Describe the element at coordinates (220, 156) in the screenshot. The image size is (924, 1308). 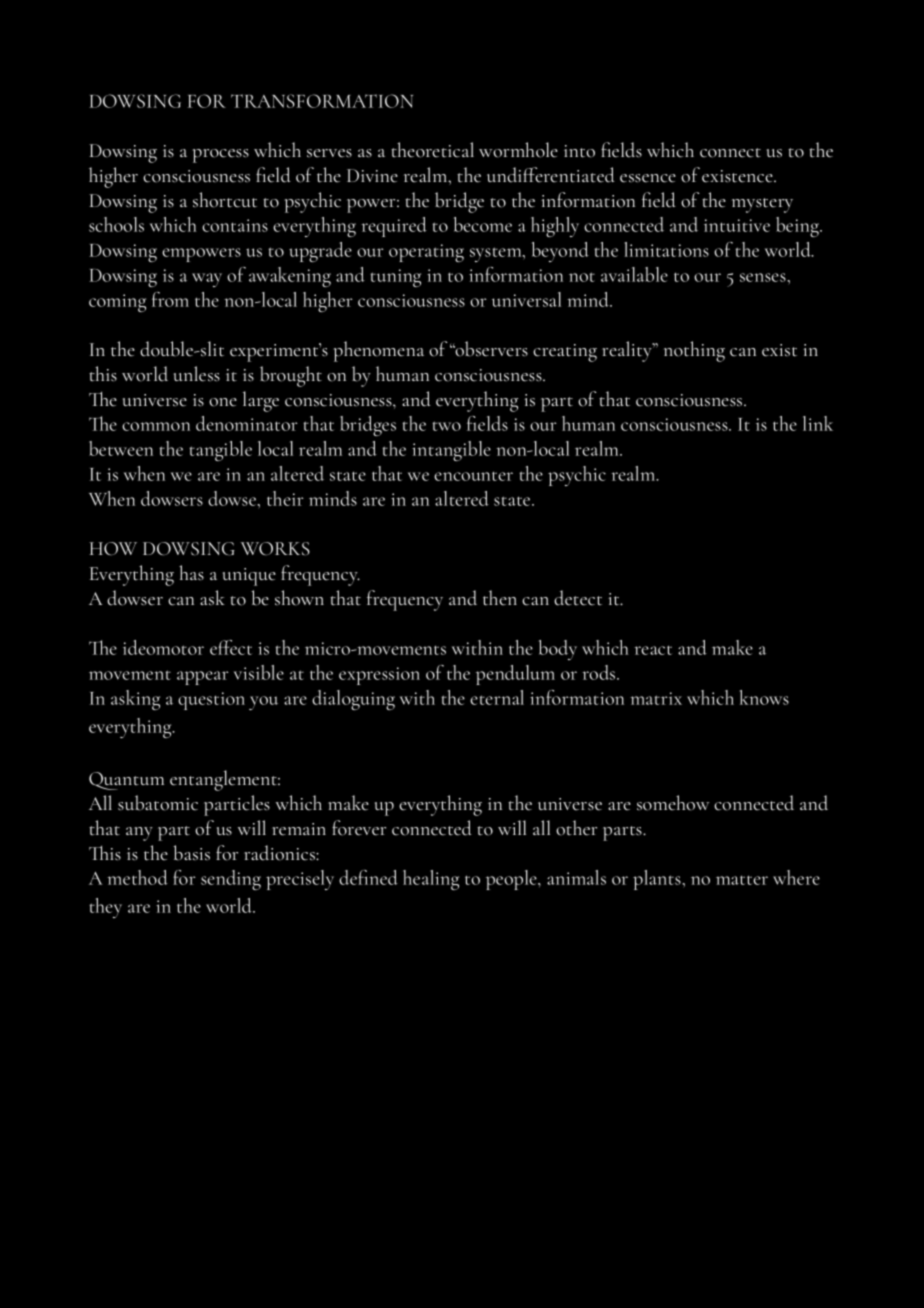
I see `process` at that location.
